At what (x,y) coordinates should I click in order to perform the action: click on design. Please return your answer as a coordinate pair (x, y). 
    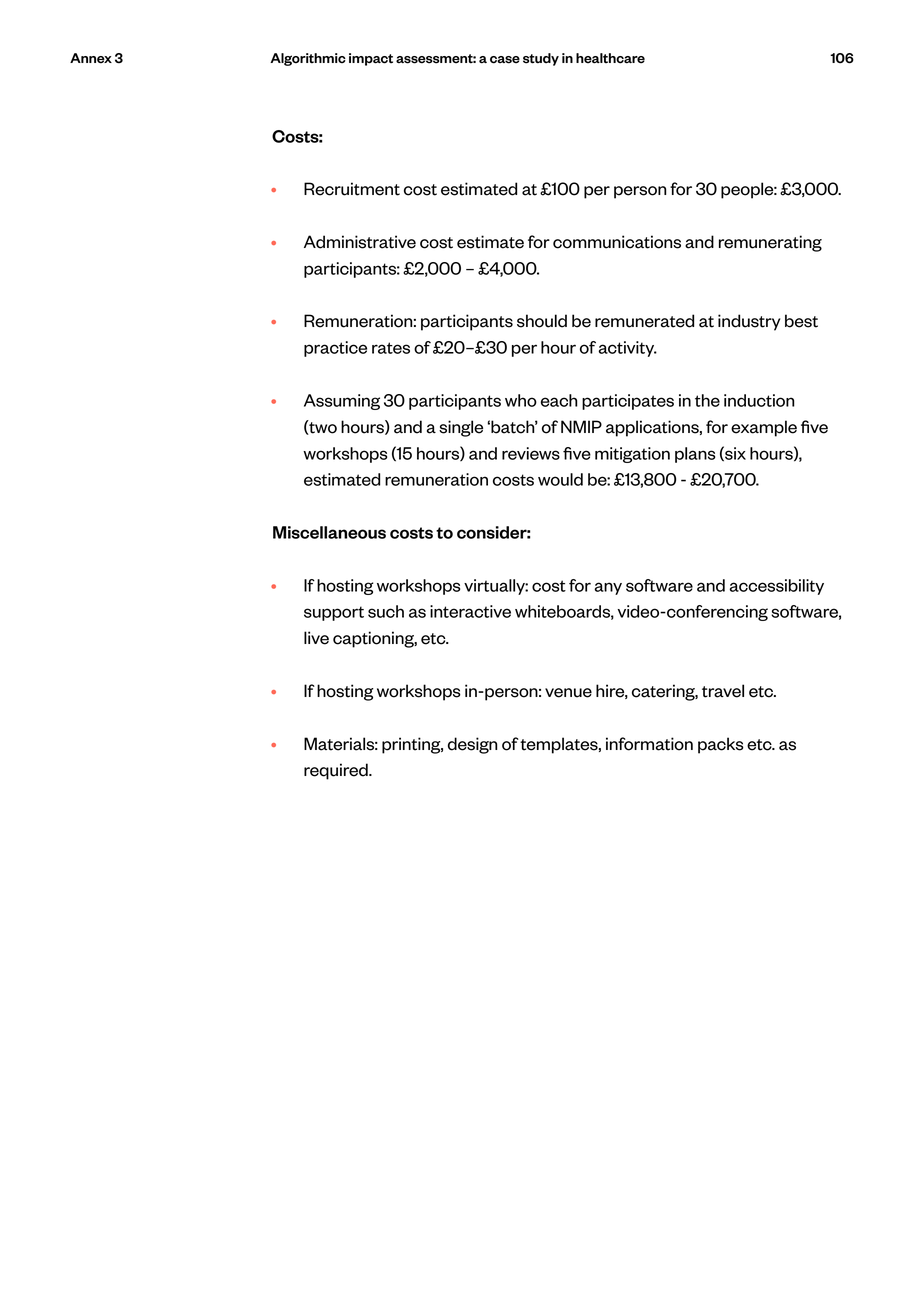
    Looking at the image, I should click on (472, 745).
